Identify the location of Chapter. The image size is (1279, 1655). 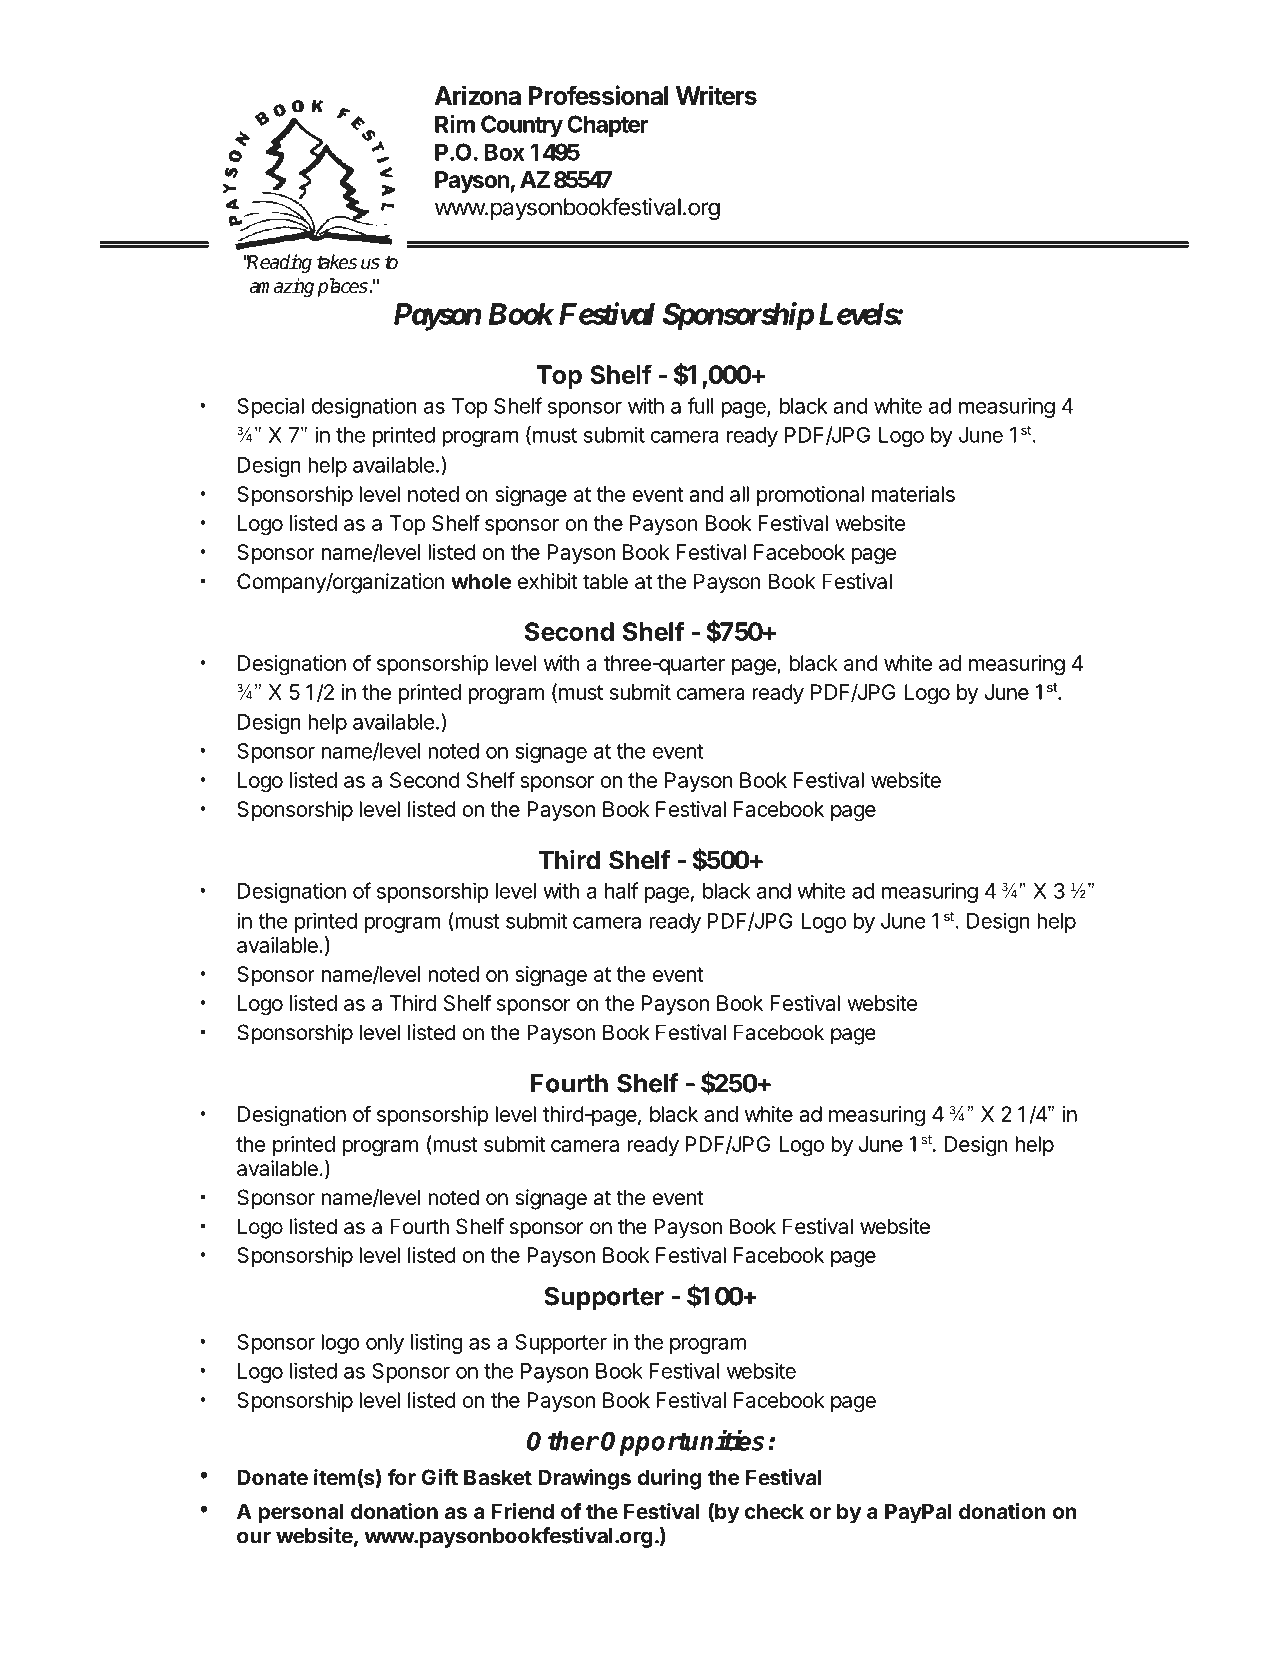
(608, 126).
